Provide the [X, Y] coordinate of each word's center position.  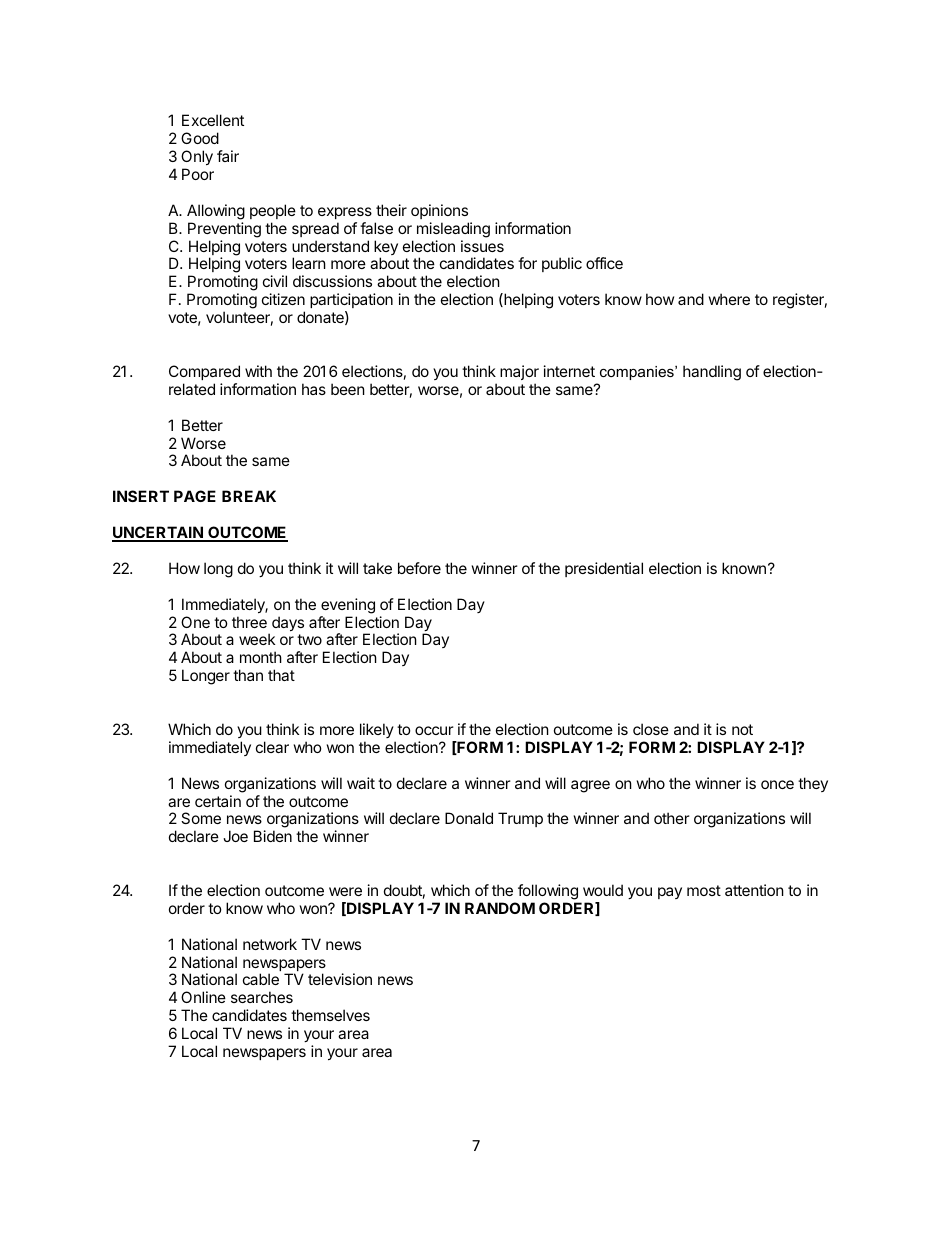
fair [228, 156]
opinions [439, 211]
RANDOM [500, 908]
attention [754, 890]
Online [203, 997]
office [604, 263]
